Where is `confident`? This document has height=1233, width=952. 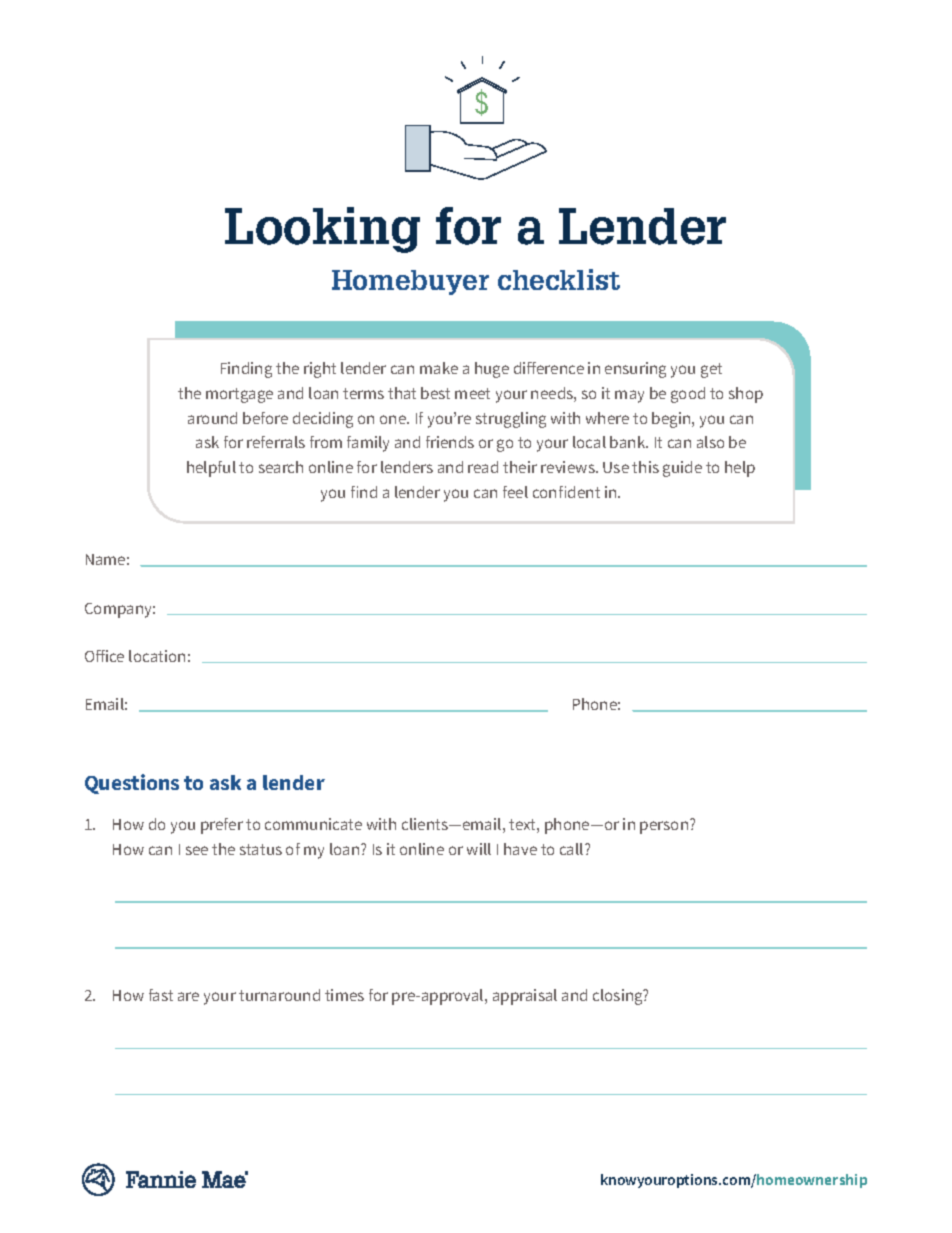
confident is located at coordinates (566, 492).
